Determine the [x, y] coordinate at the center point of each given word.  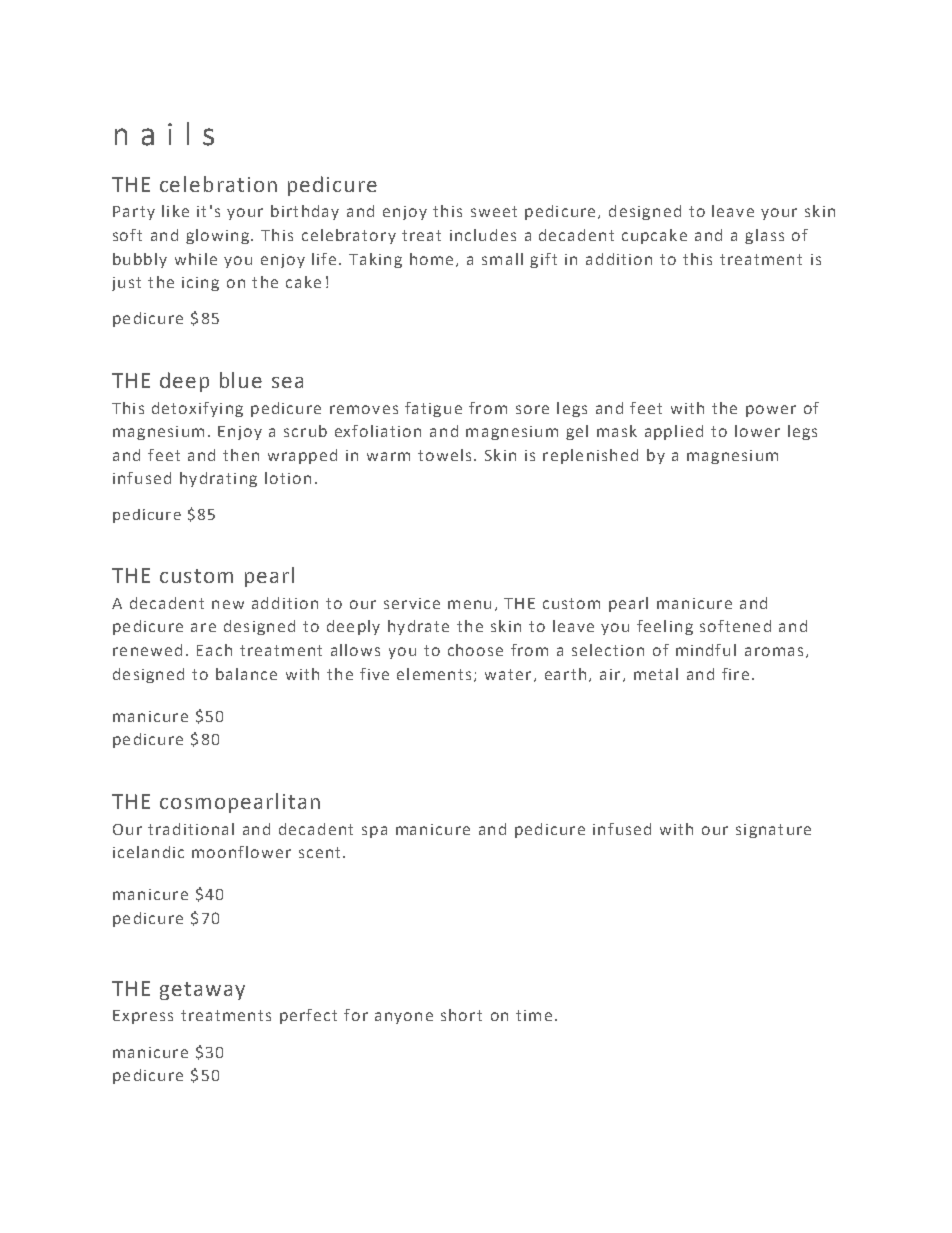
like [175, 211]
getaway [202, 991]
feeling [665, 627]
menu [469, 604]
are [203, 627]
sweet [494, 211]
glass [764, 236]
